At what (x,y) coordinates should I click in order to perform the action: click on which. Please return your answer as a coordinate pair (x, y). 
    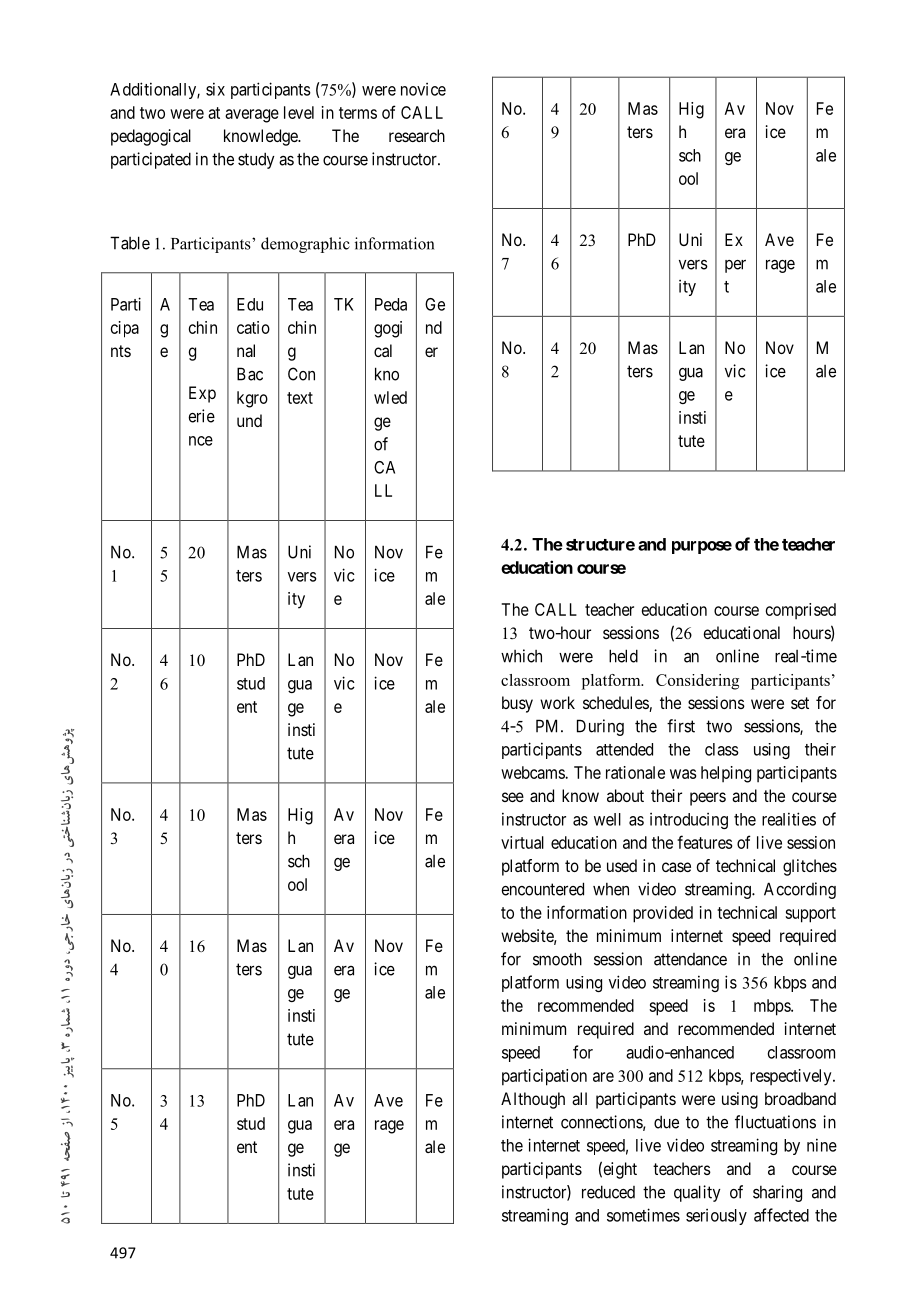
    Looking at the image, I should click on (521, 656).
